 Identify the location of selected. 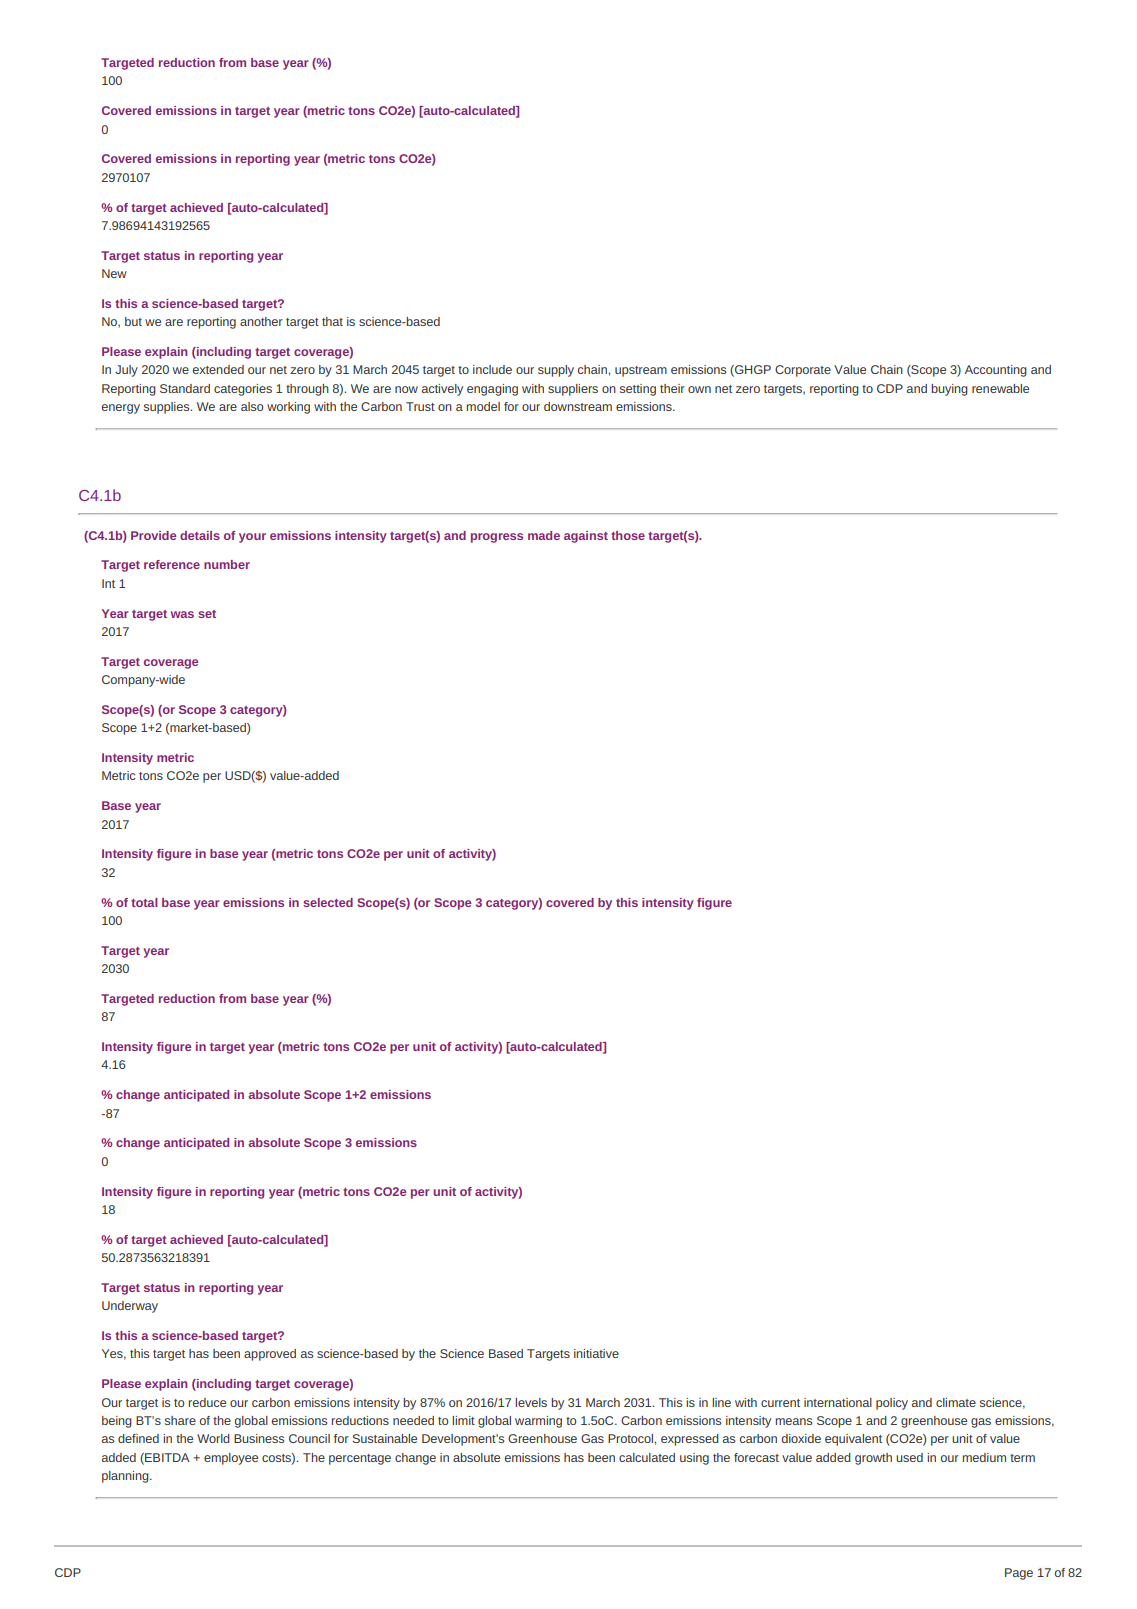
(328, 902).
